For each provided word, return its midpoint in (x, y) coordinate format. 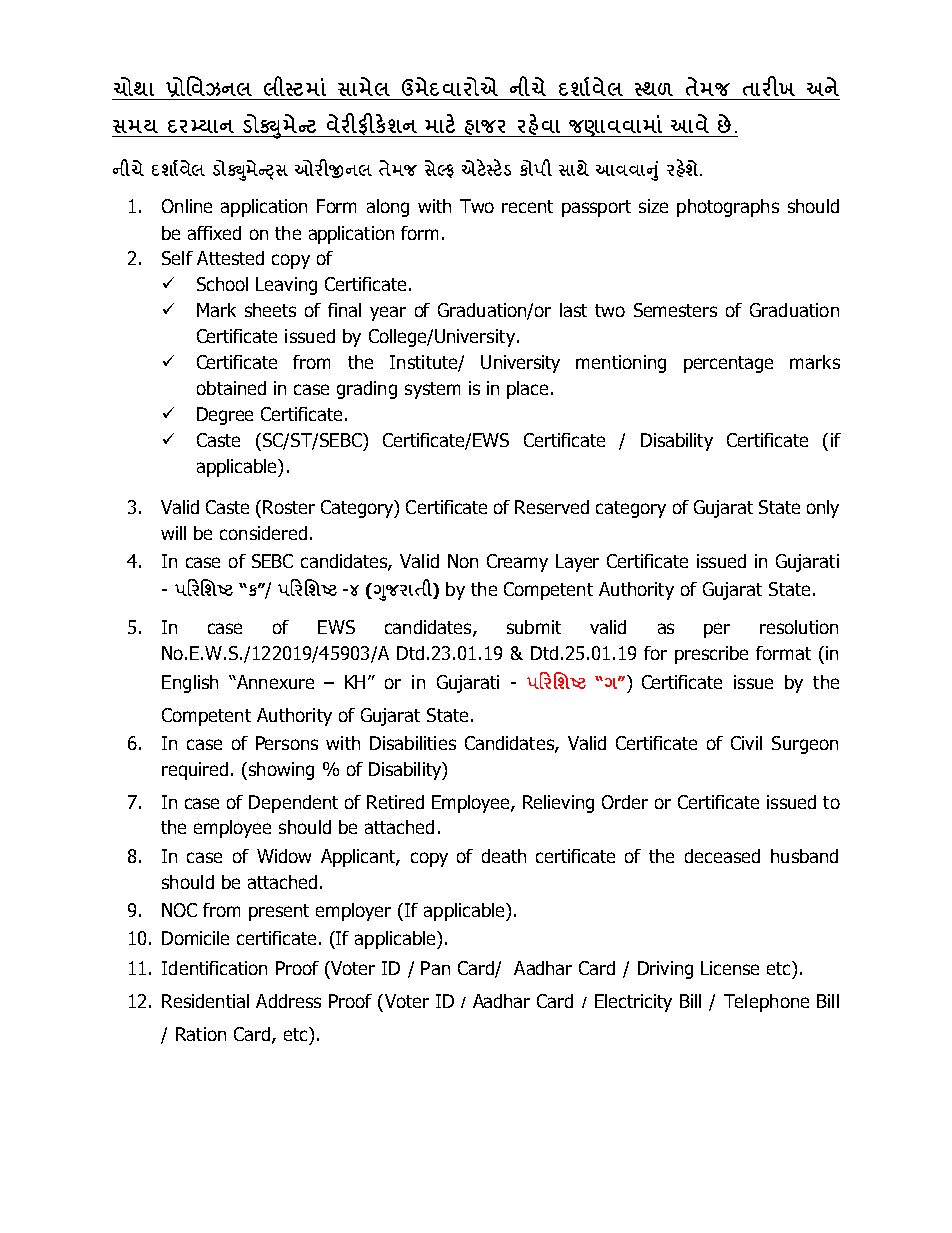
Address (288, 1001)
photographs (728, 208)
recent (527, 206)
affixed (214, 233)
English (190, 684)
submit (534, 627)
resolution (799, 627)
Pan (435, 968)
